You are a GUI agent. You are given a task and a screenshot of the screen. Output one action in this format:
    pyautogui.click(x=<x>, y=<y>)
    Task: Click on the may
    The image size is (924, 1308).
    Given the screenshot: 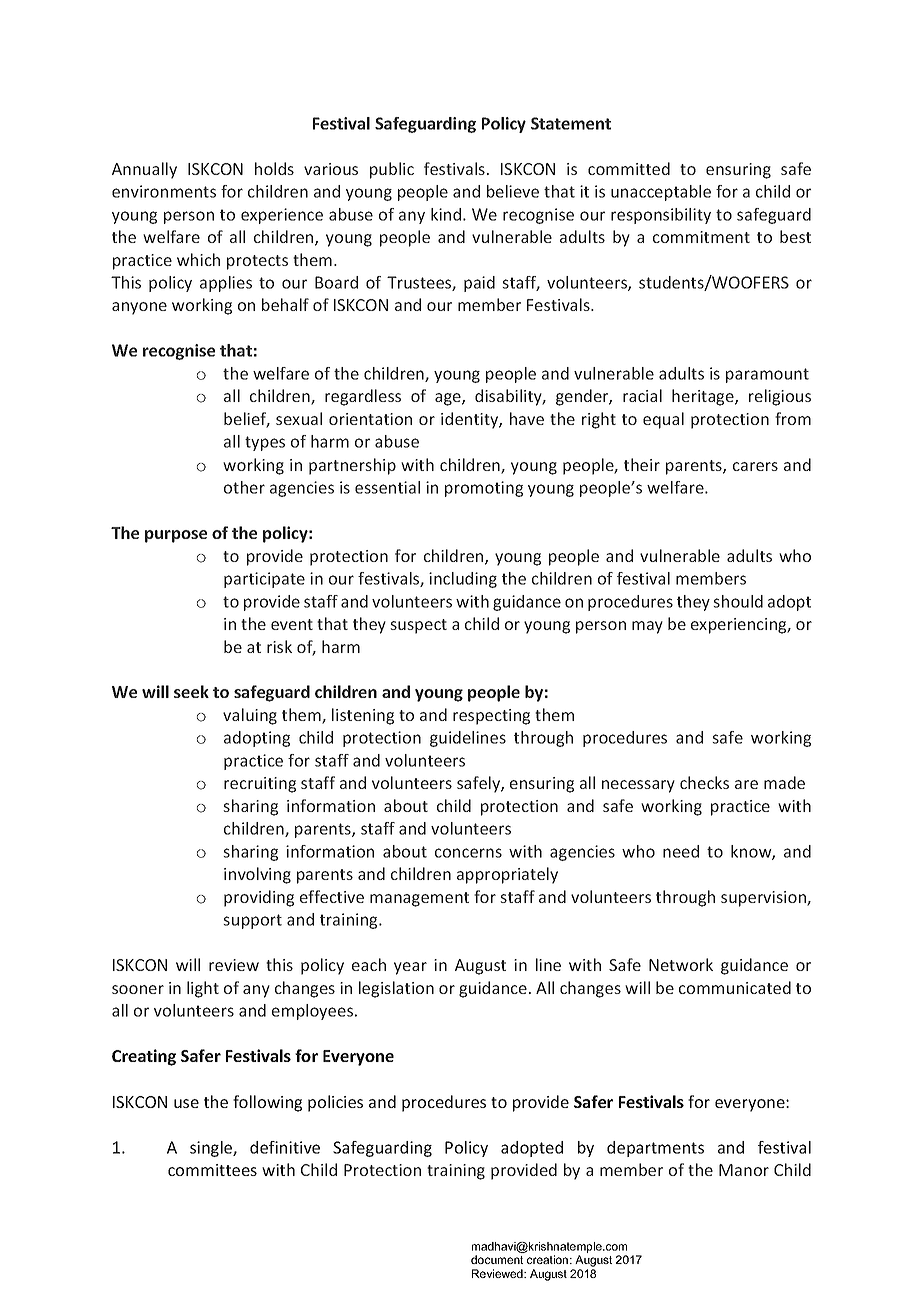 What is the action you would take?
    pyautogui.click(x=647, y=627)
